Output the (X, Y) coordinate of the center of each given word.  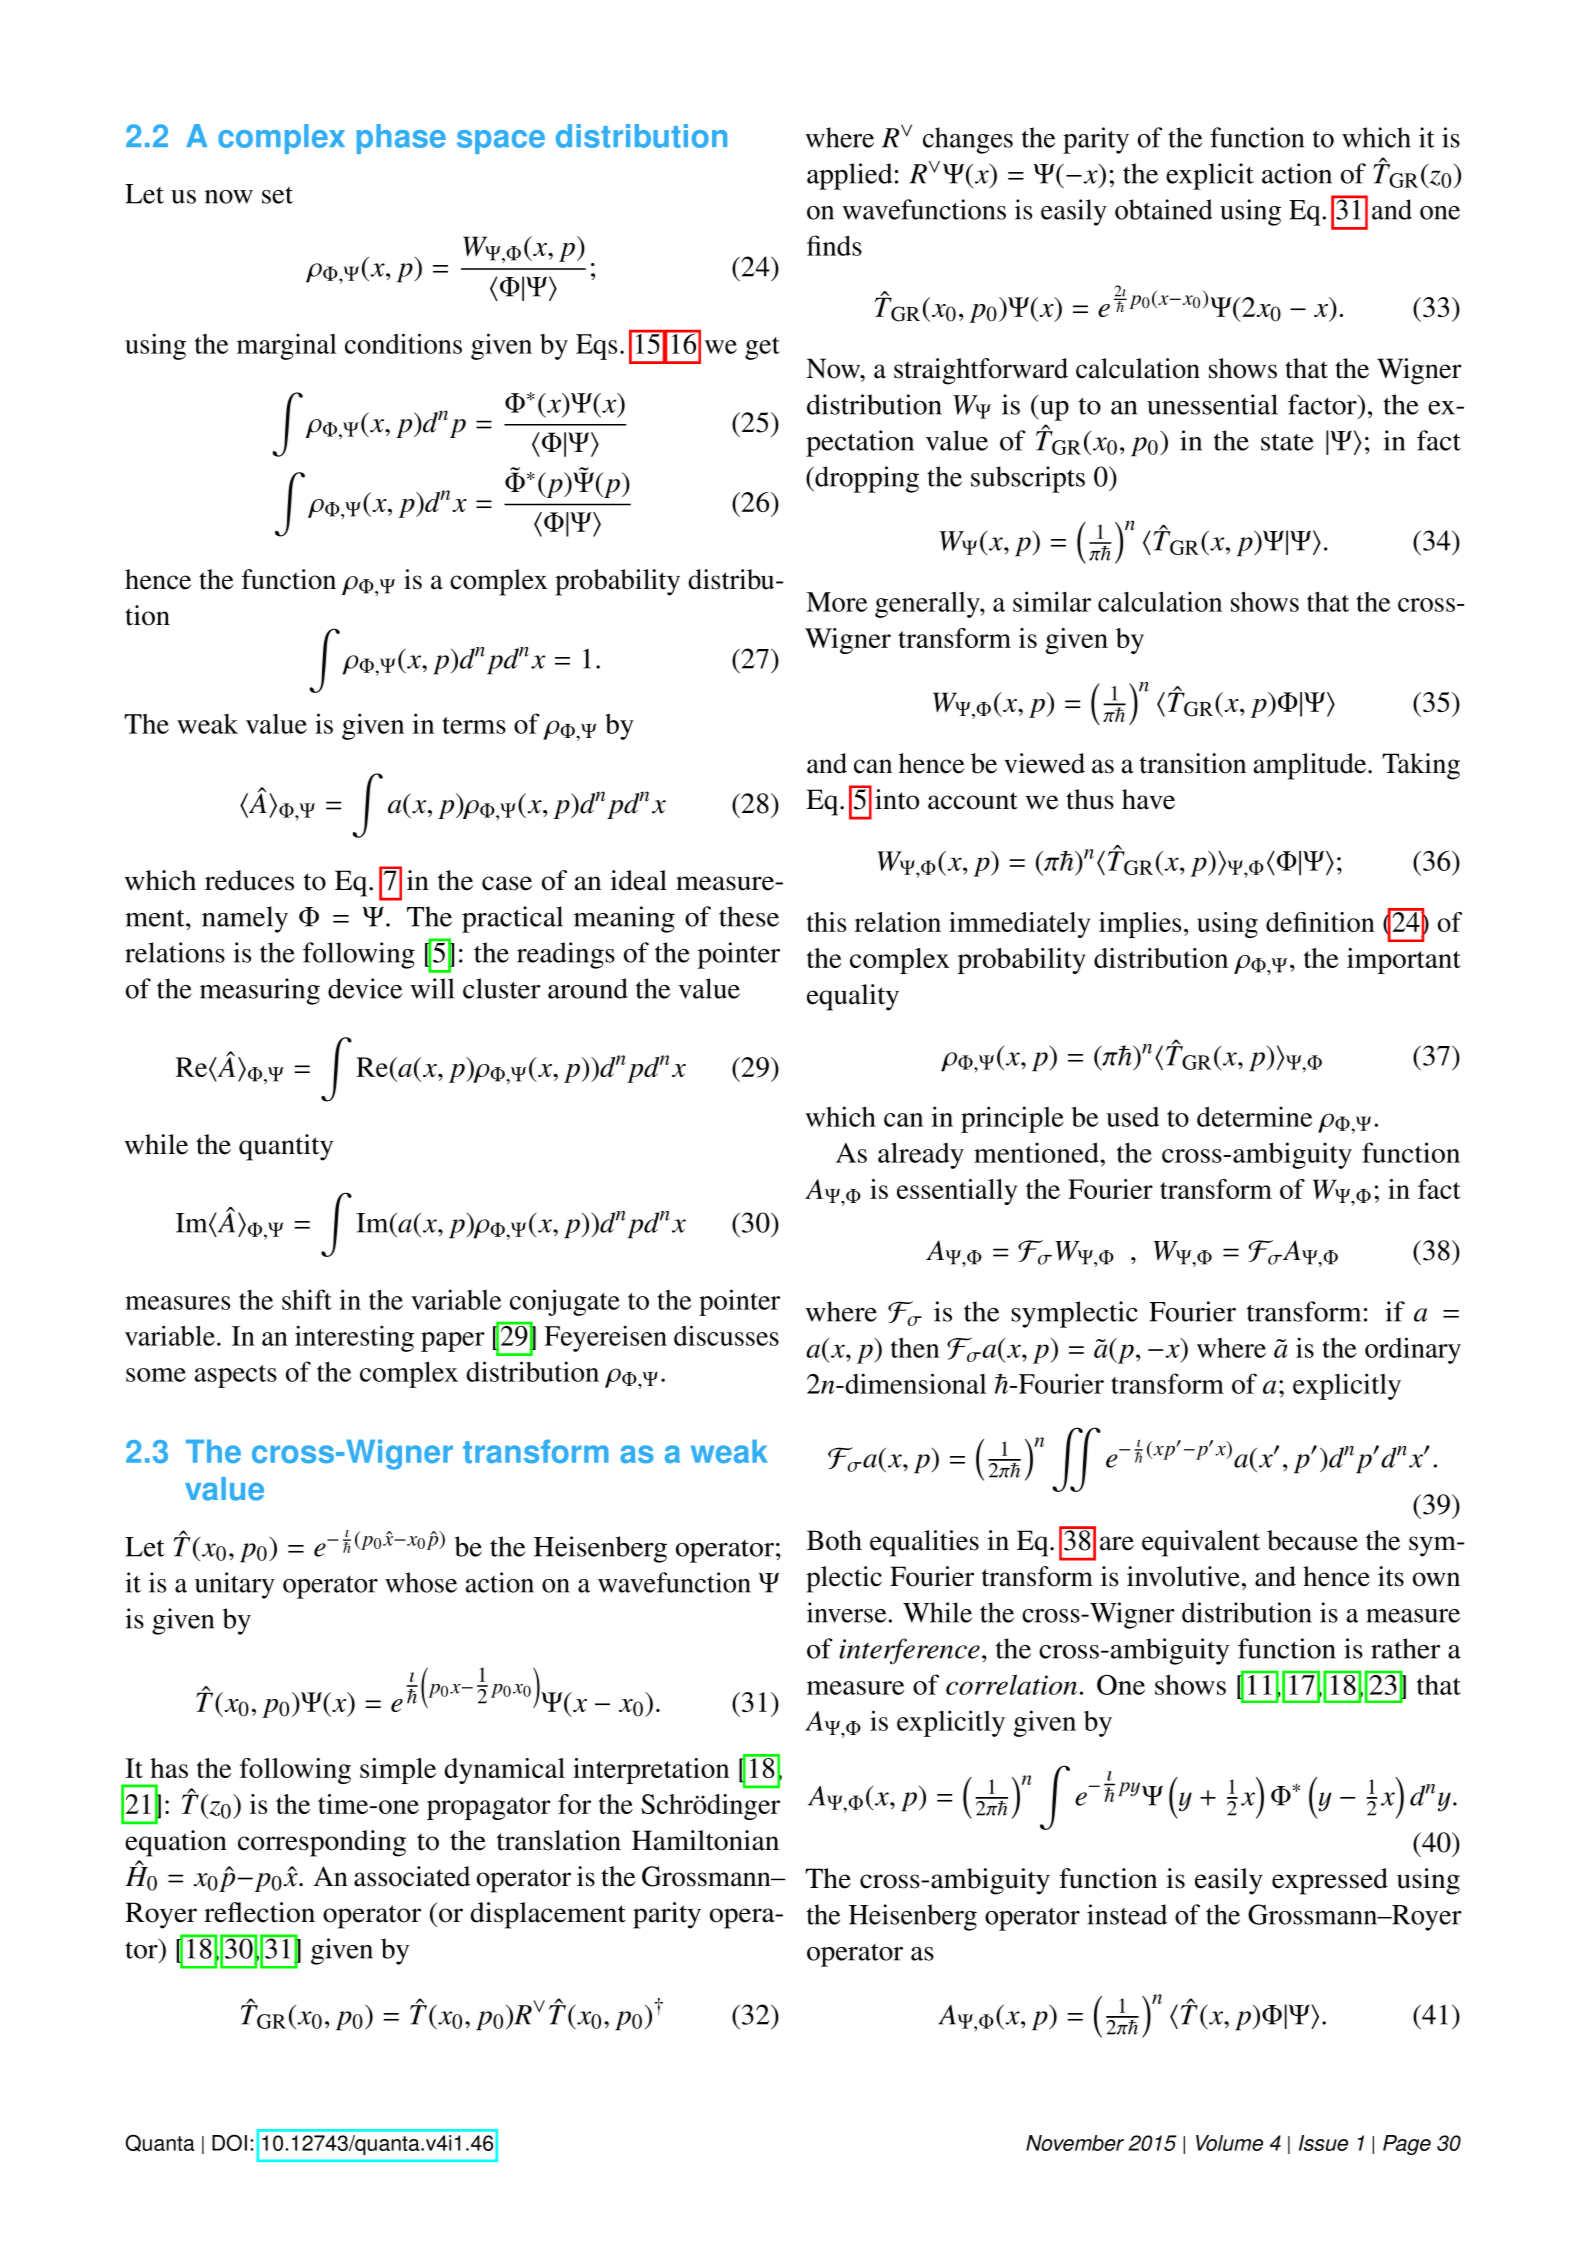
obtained (1164, 209)
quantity (286, 1147)
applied (849, 176)
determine (1254, 1116)
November (1075, 2143)
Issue (1323, 2143)
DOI (229, 2142)
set (277, 195)
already (921, 1155)
